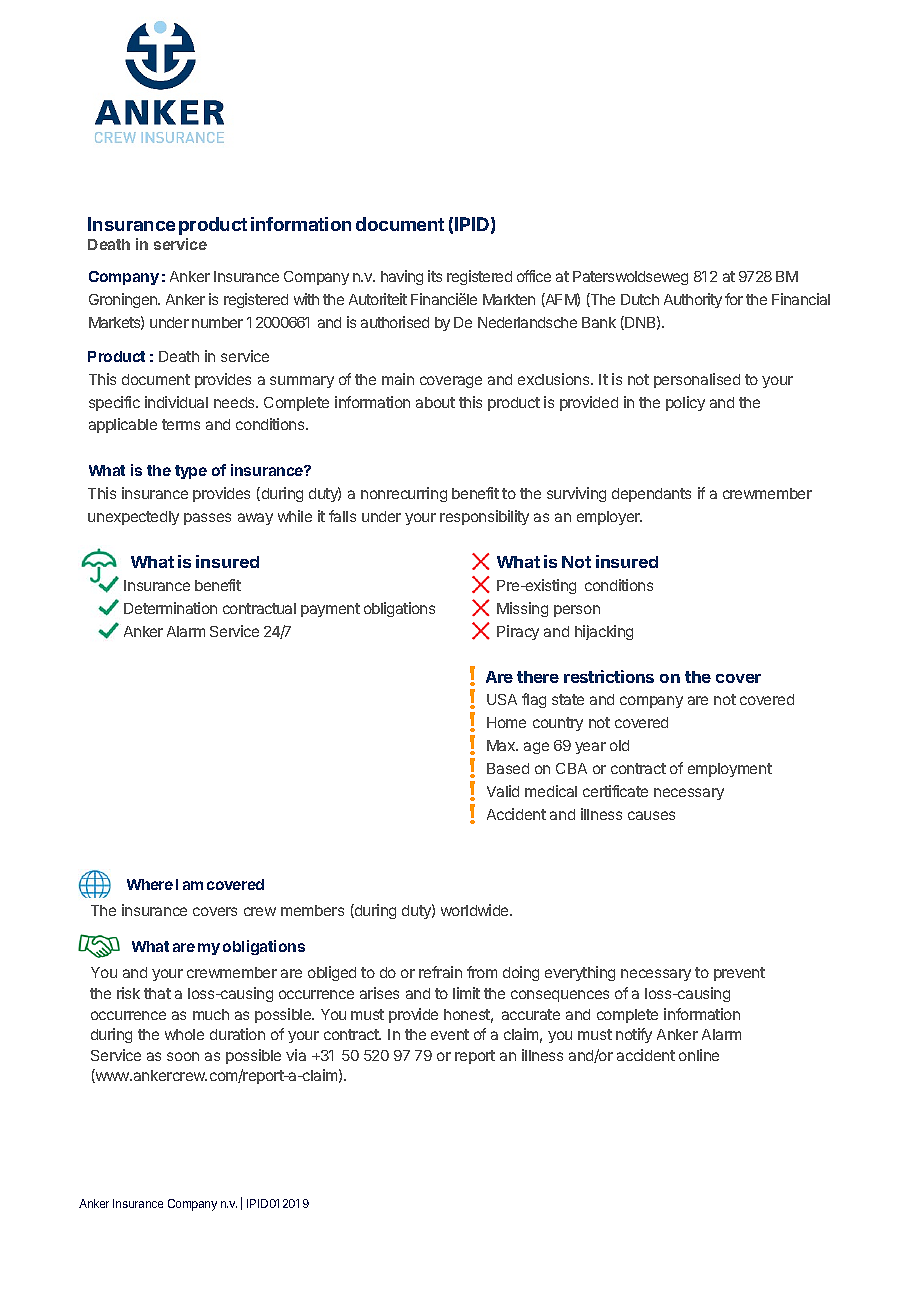 The width and height of the page is (924, 1308). Describe the element at coordinates (640, 299) in the page. I see `Dutch` at that location.
